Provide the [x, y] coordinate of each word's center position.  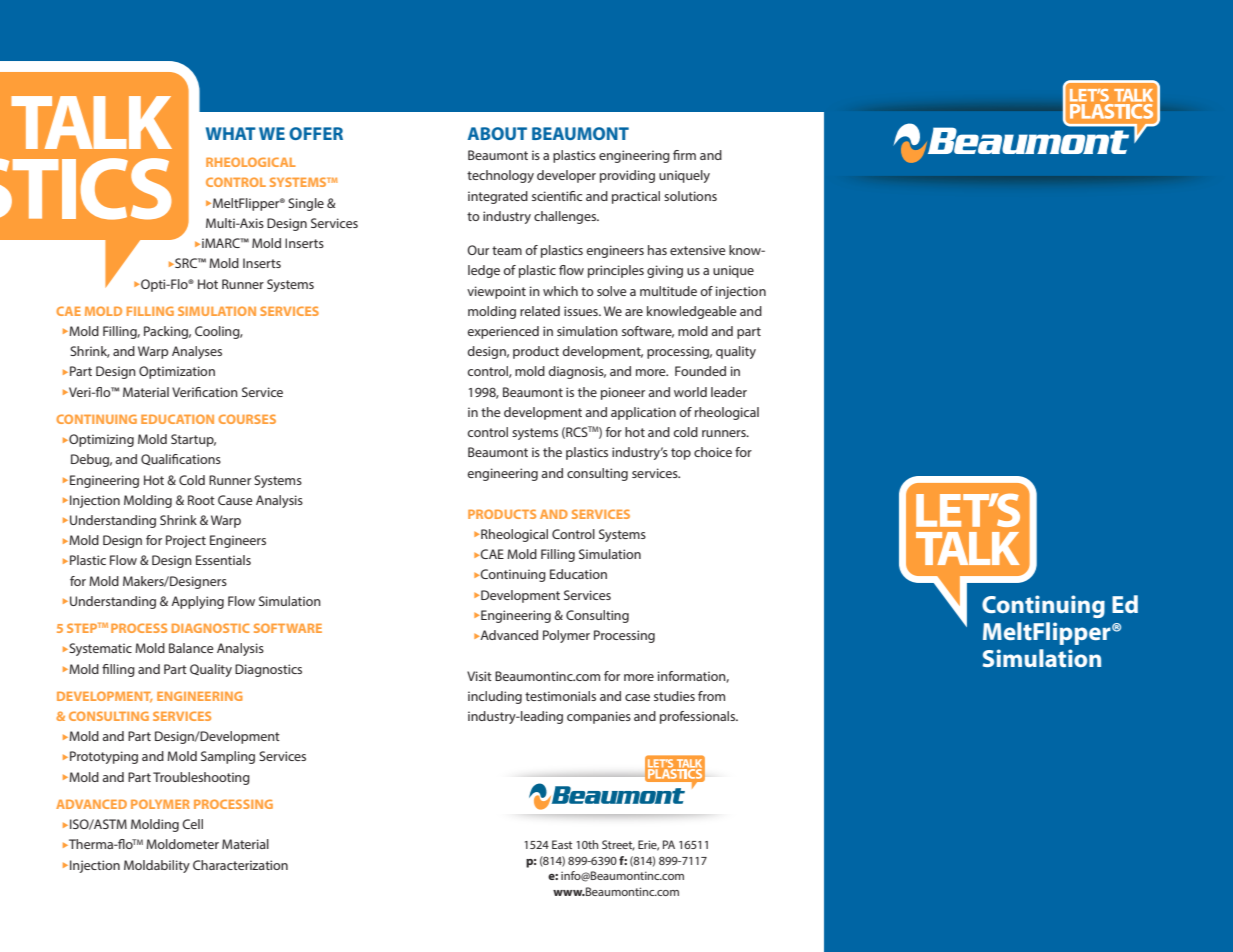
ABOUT [497, 133]
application [643, 413]
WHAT [231, 133]
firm [684, 155]
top [681, 454]
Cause [235, 500]
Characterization [240, 865]
